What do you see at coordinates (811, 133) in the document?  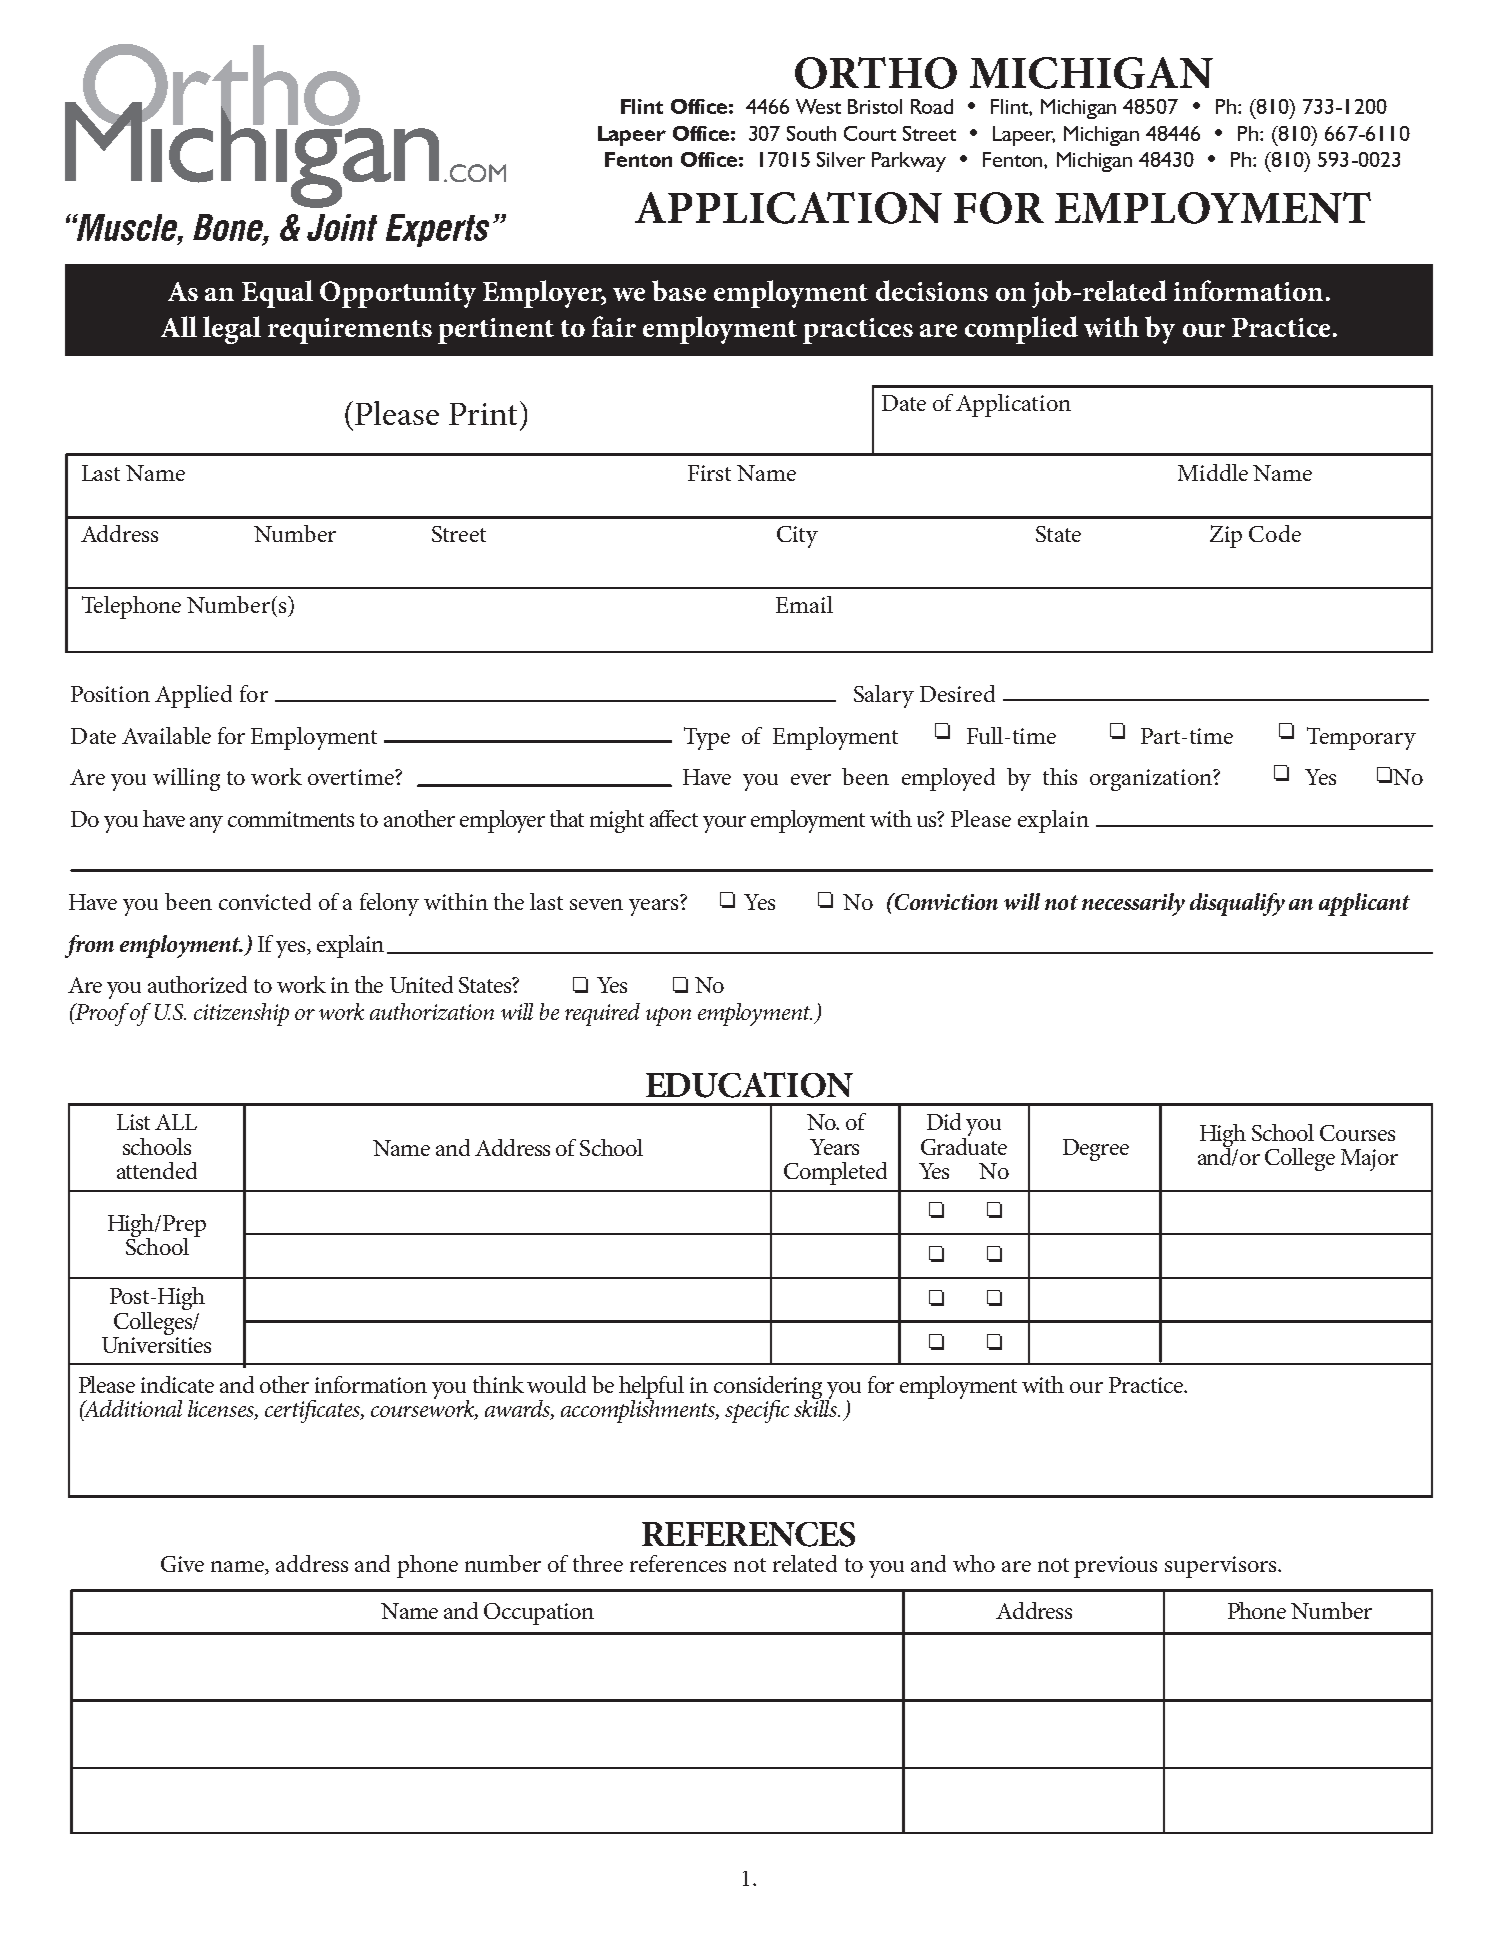 I see `South` at bounding box center [811, 133].
